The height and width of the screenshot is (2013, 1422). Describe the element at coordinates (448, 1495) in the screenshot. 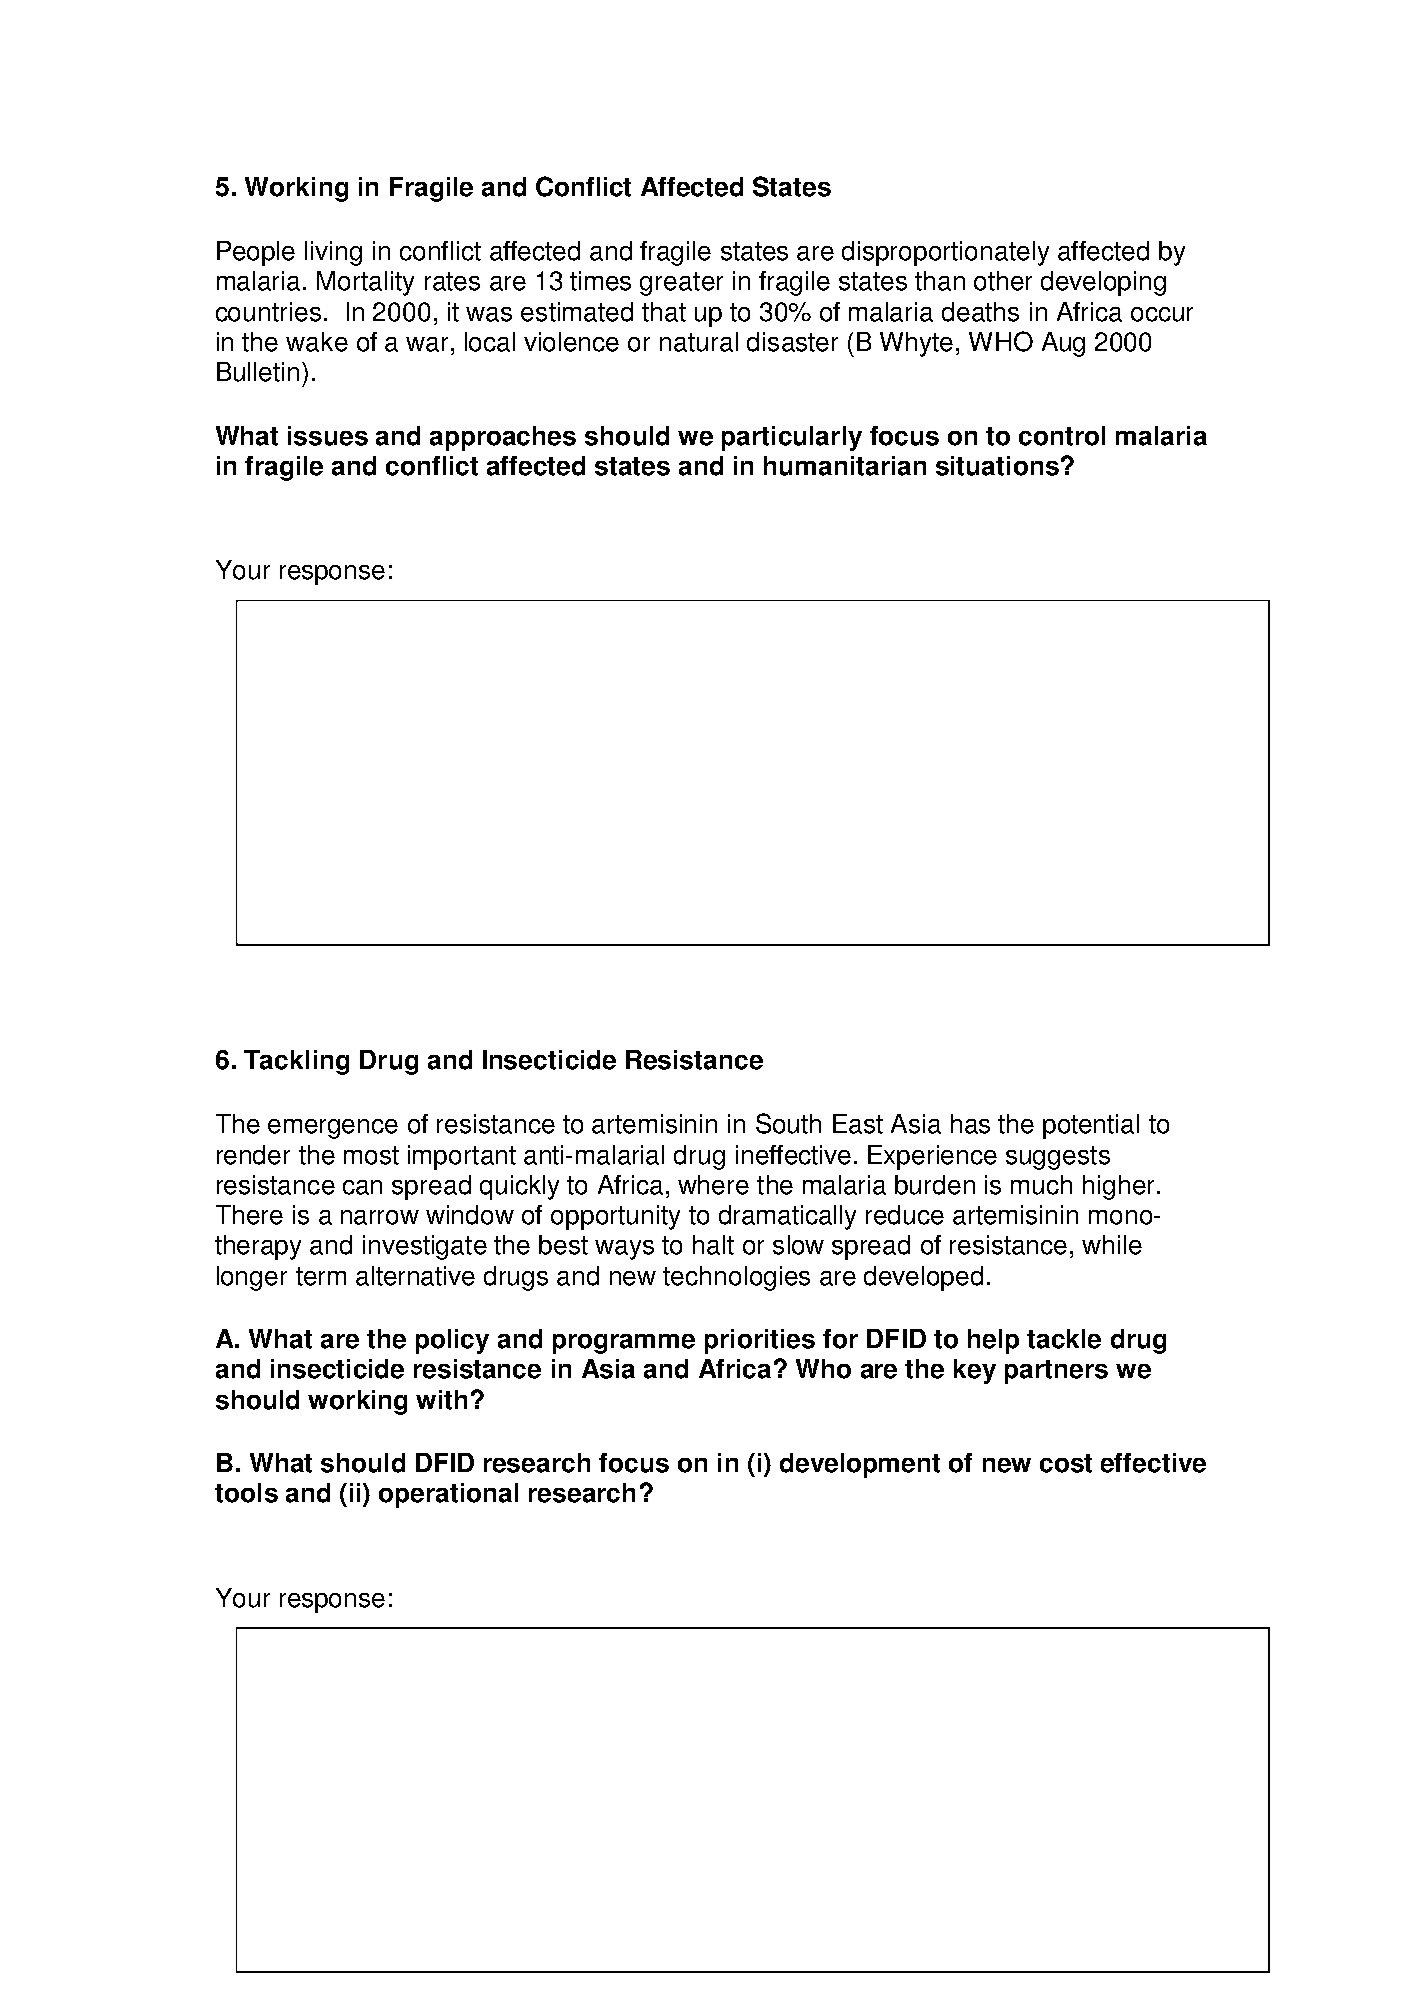

I see `operational` at that location.
